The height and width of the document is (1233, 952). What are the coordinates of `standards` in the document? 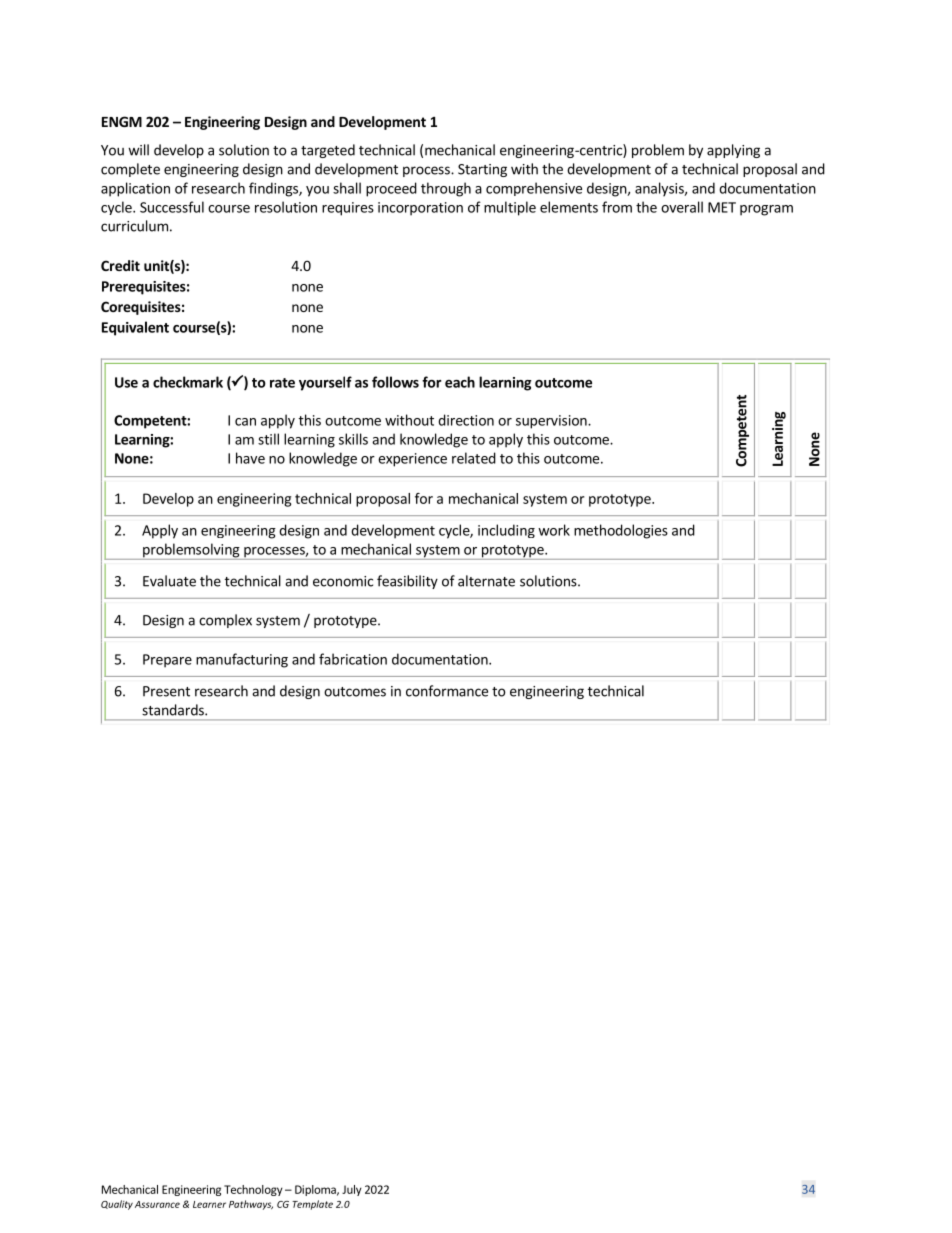 It's located at (174, 710).
